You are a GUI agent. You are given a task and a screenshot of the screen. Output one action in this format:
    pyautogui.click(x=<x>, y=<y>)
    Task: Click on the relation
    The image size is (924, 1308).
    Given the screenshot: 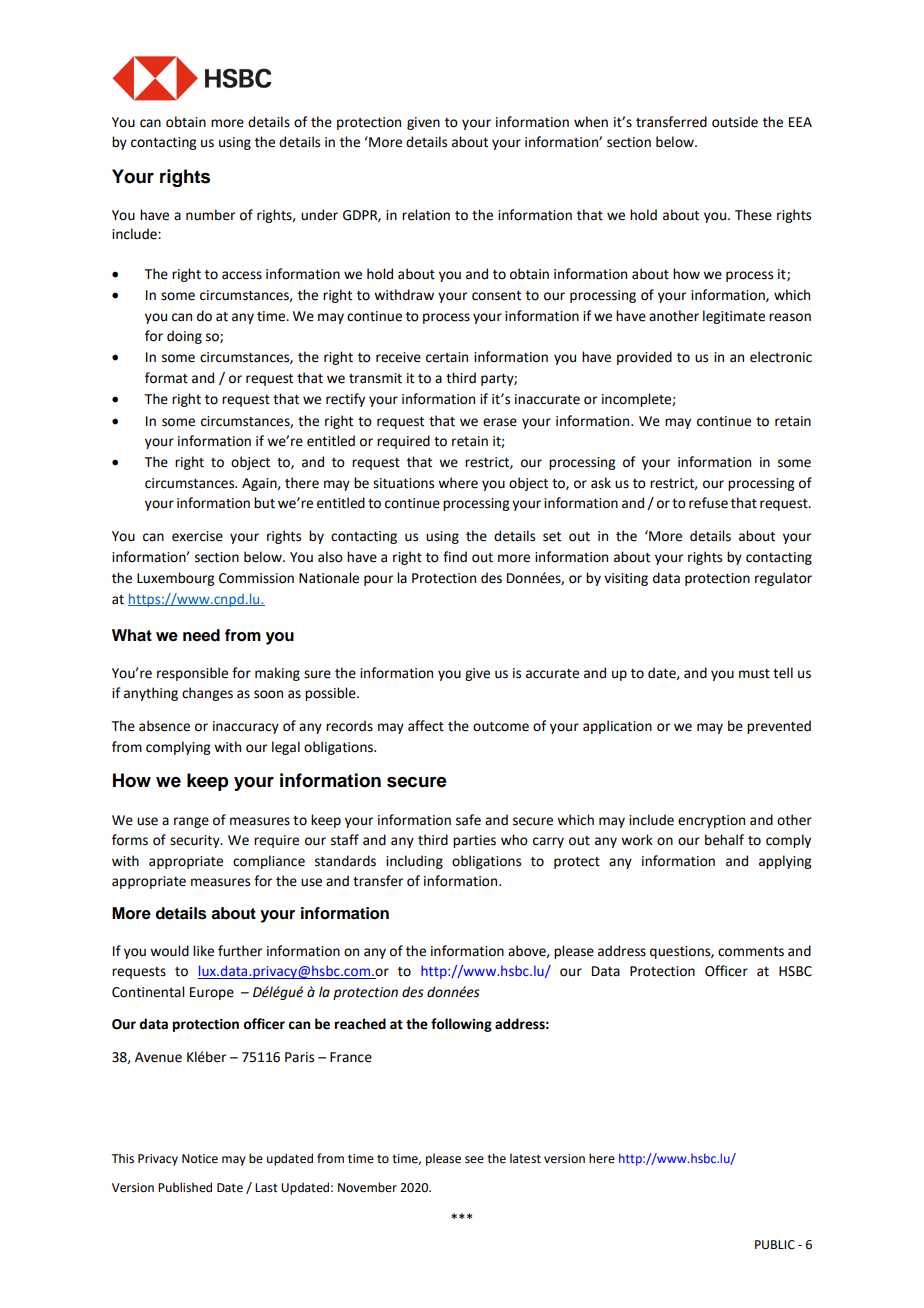 What is the action you would take?
    pyautogui.click(x=426, y=215)
